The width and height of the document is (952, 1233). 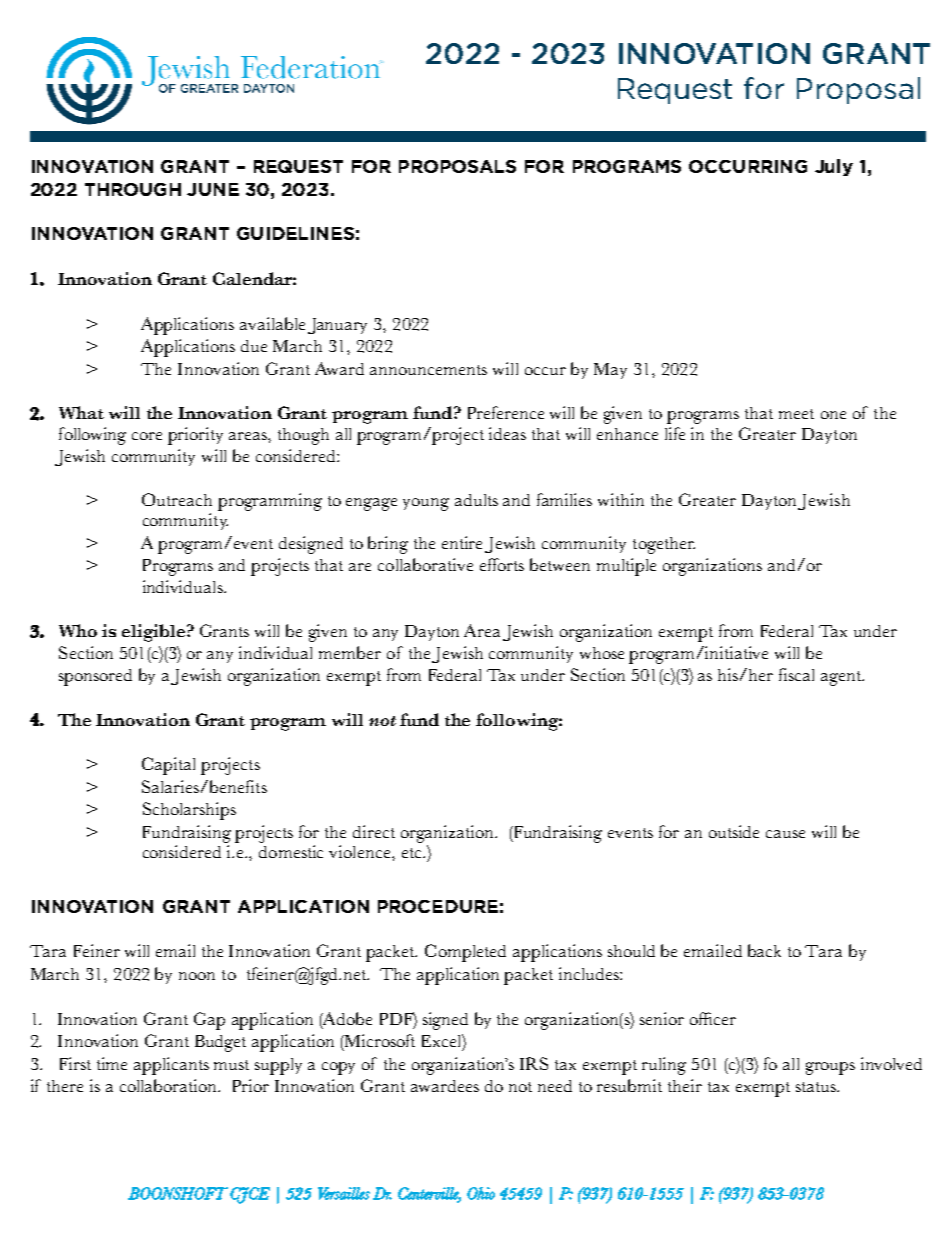 What do you see at coordinates (796, 674) in the document?
I see `fiscal` at bounding box center [796, 674].
